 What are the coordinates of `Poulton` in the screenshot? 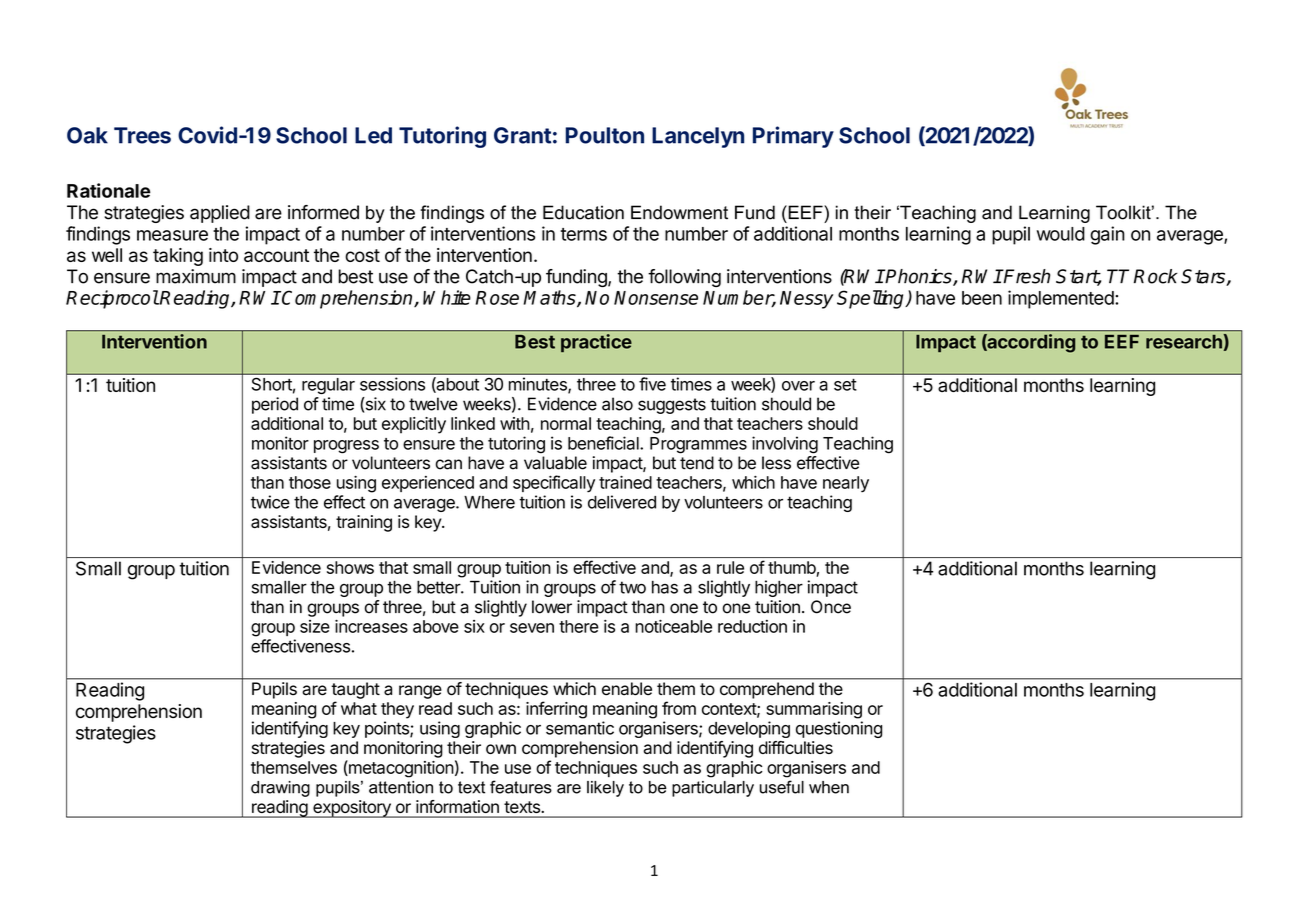 It's located at (605, 135).
